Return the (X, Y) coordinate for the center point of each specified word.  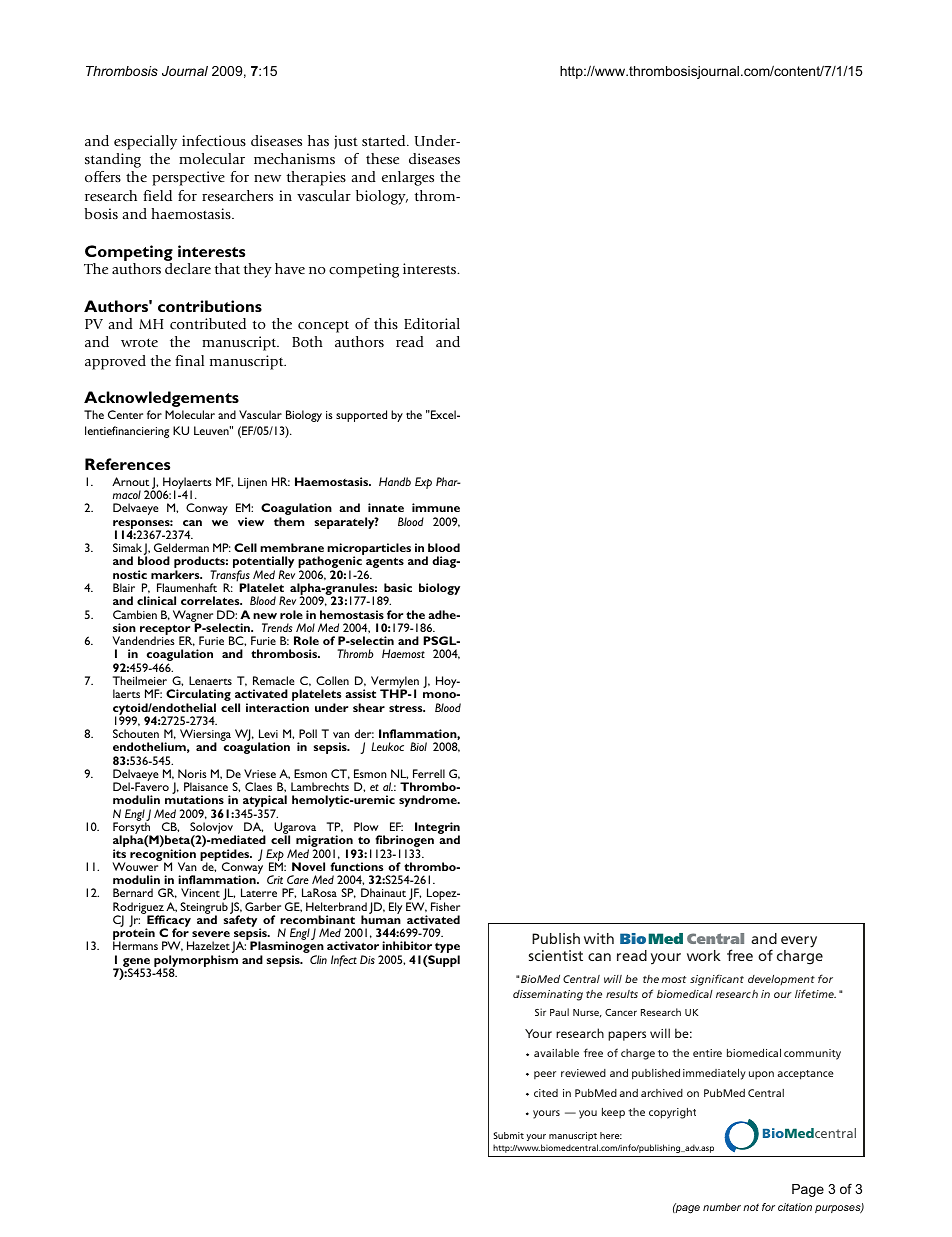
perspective (188, 178)
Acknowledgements (161, 399)
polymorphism (196, 962)
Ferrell (429, 773)
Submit (509, 1135)
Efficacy (168, 921)
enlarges (408, 178)
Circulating (198, 696)
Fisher (445, 906)
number (722, 1207)
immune (436, 507)
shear (369, 707)
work (704, 955)
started (385, 140)
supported (361, 416)
